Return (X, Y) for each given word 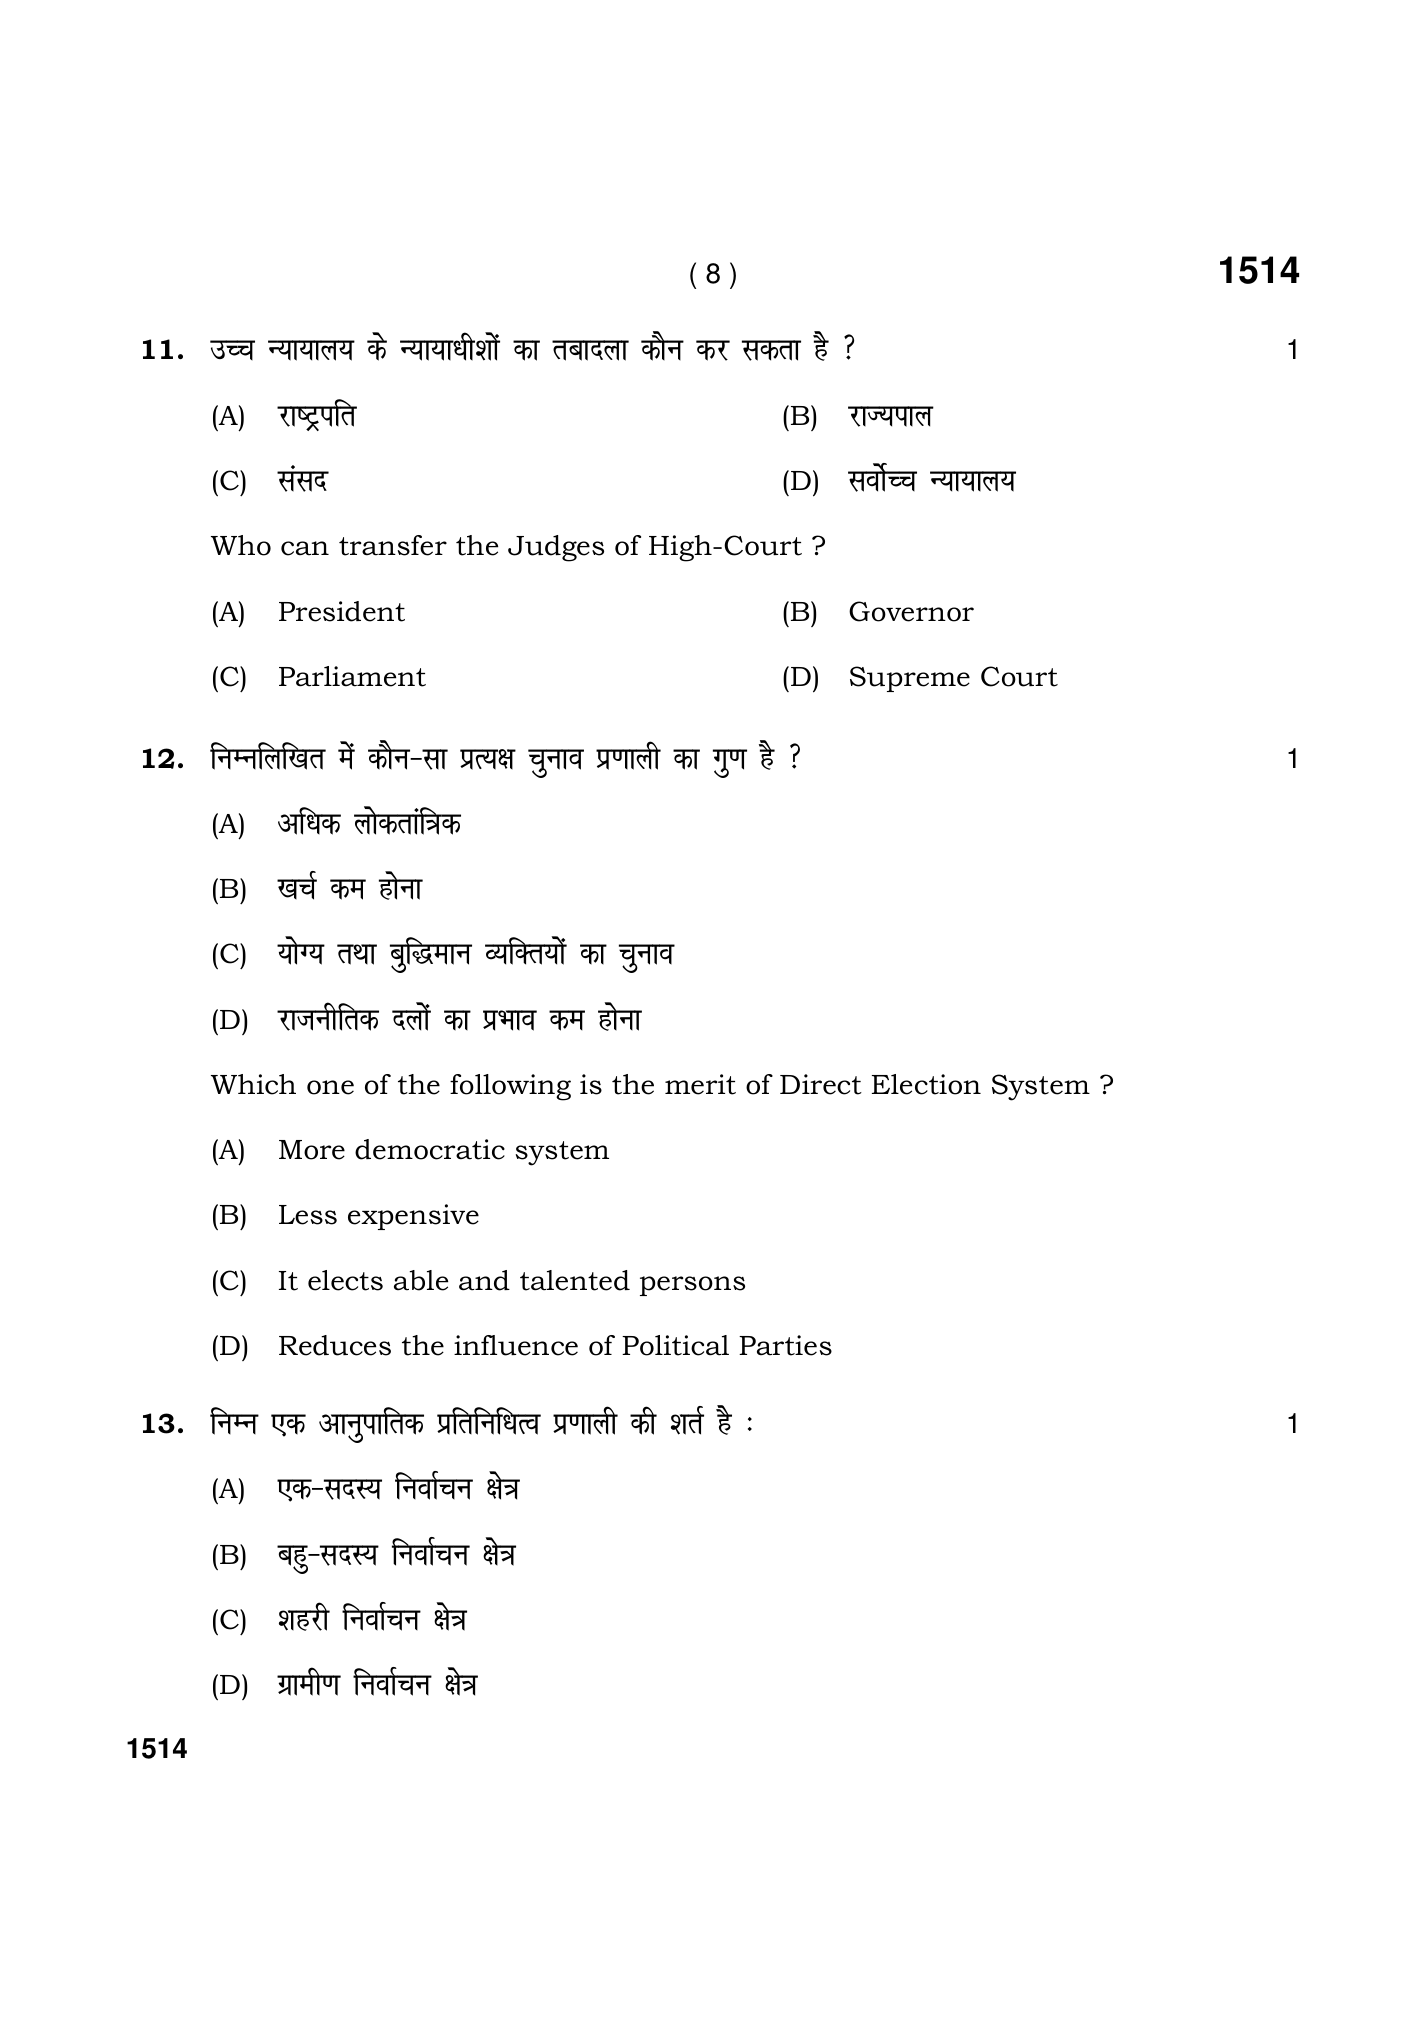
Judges (556, 548)
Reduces (335, 1345)
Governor (911, 611)
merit (700, 1084)
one (330, 1087)
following (510, 1087)
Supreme (910, 679)
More (312, 1150)
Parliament (352, 676)
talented (575, 1280)
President (342, 611)
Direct (821, 1084)
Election (926, 1084)
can (305, 548)
